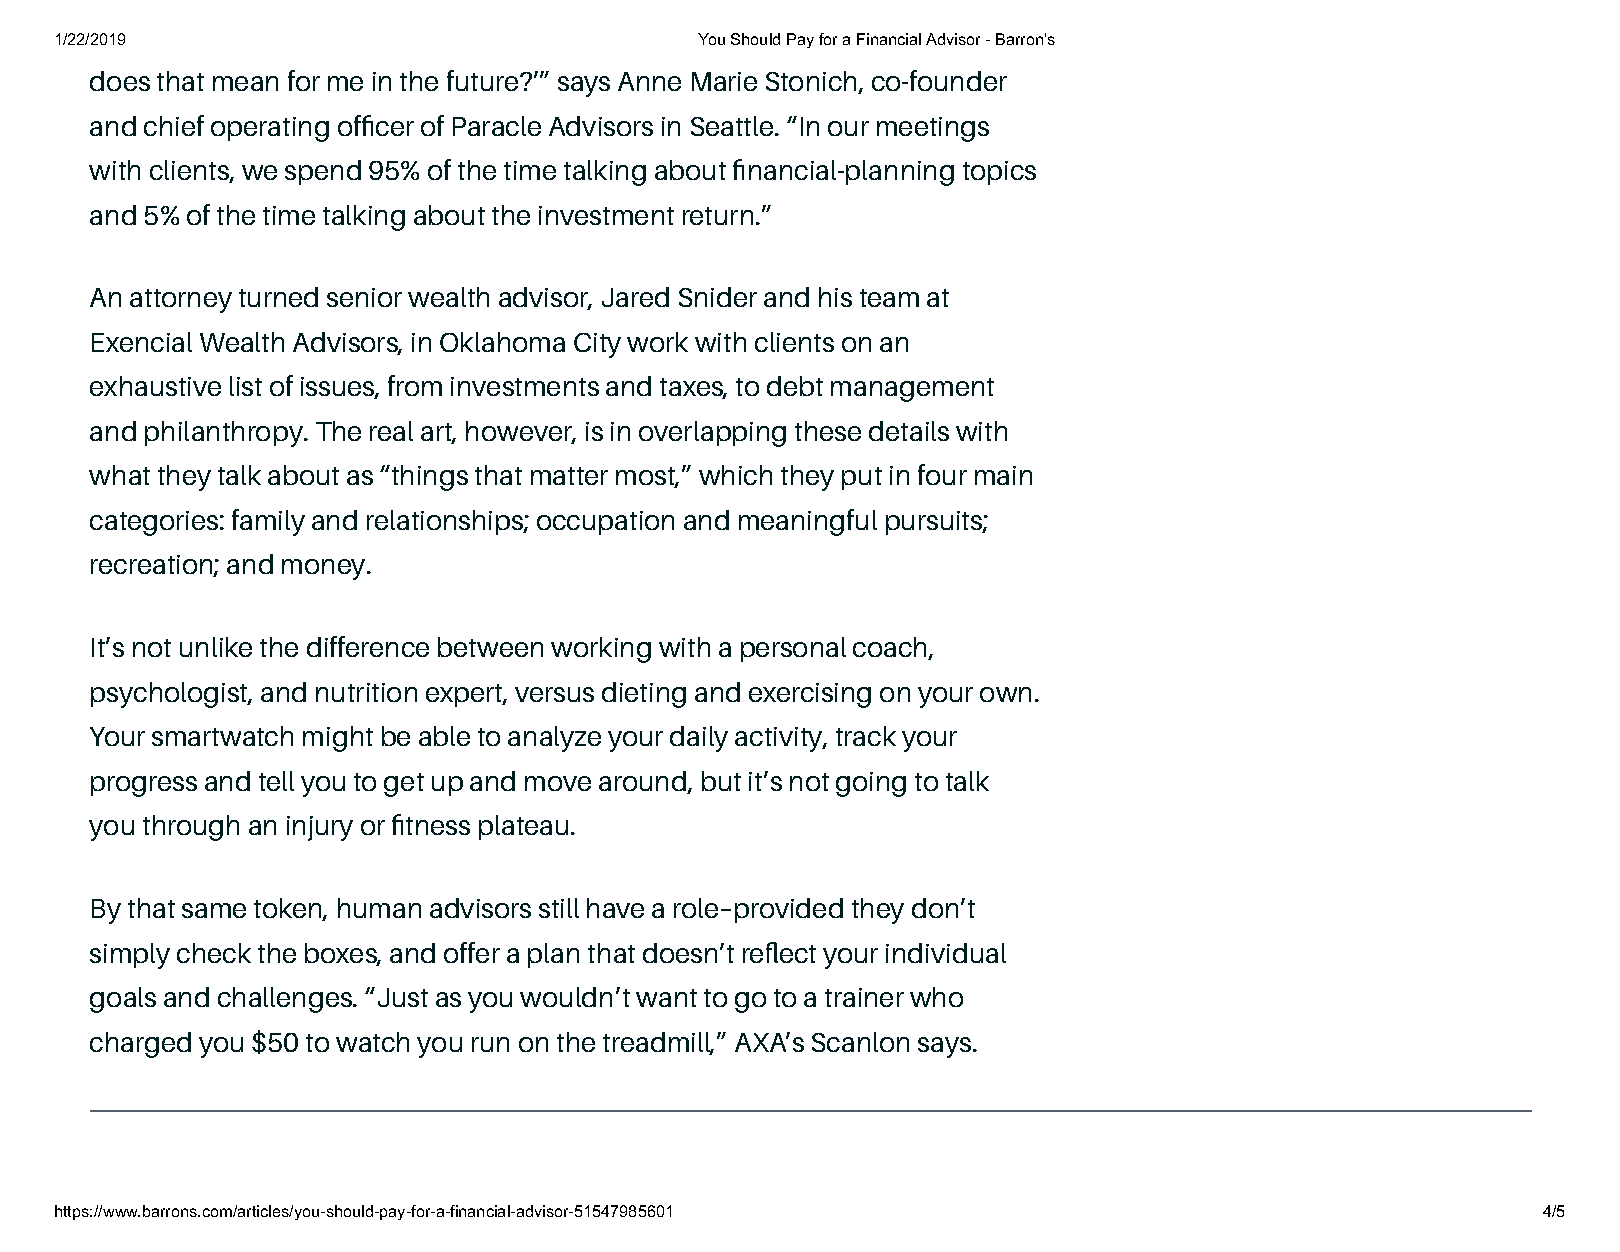 The width and height of the screenshot is (1620, 1252). I want to click on attorney, so click(181, 301).
